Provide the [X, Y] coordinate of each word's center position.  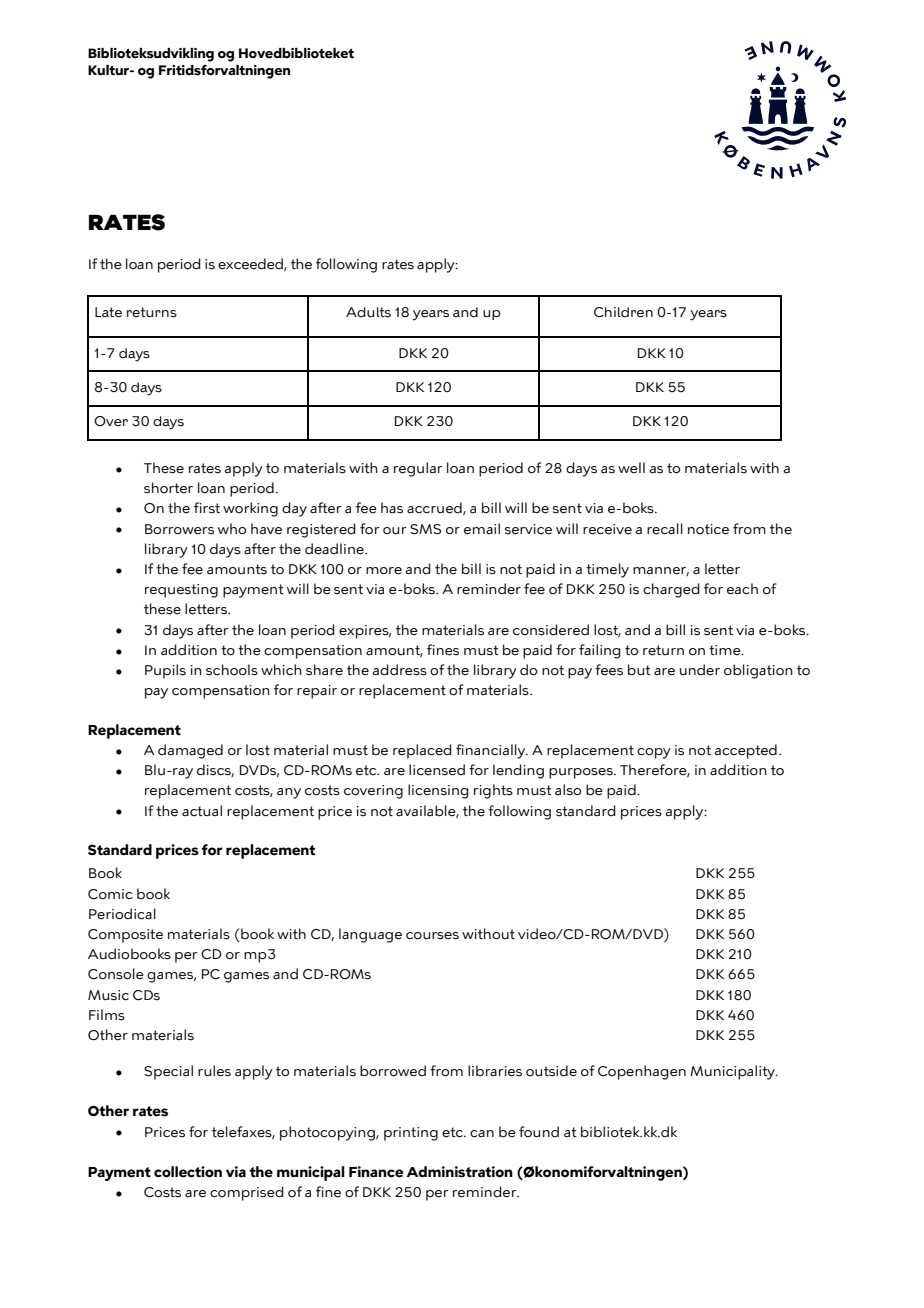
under [700, 670]
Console [116, 974]
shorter [168, 488]
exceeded [251, 264]
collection [188, 1172]
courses [432, 936]
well [631, 467]
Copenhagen [642, 1072]
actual [202, 811]
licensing [438, 791]
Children [623, 312]
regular [418, 469]
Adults [368, 312]
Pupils [165, 671]
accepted [746, 751]
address [400, 670]
